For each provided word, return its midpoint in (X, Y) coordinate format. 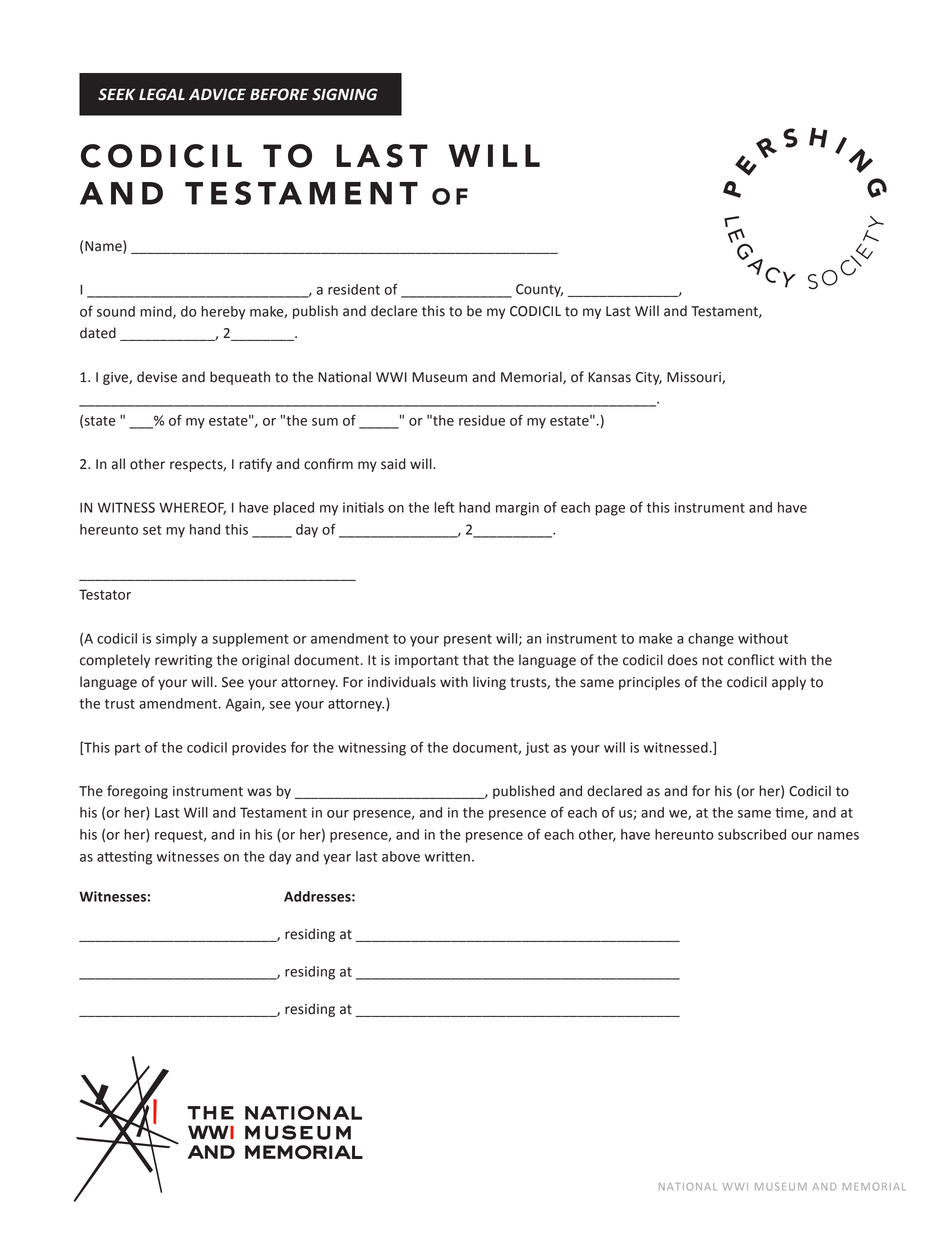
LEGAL (162, 94)
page (610, 510)
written (447, 856)
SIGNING (345, 94)
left (444, 507)
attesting (124, 858)
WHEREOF (192, 508)
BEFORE (279, 94)
